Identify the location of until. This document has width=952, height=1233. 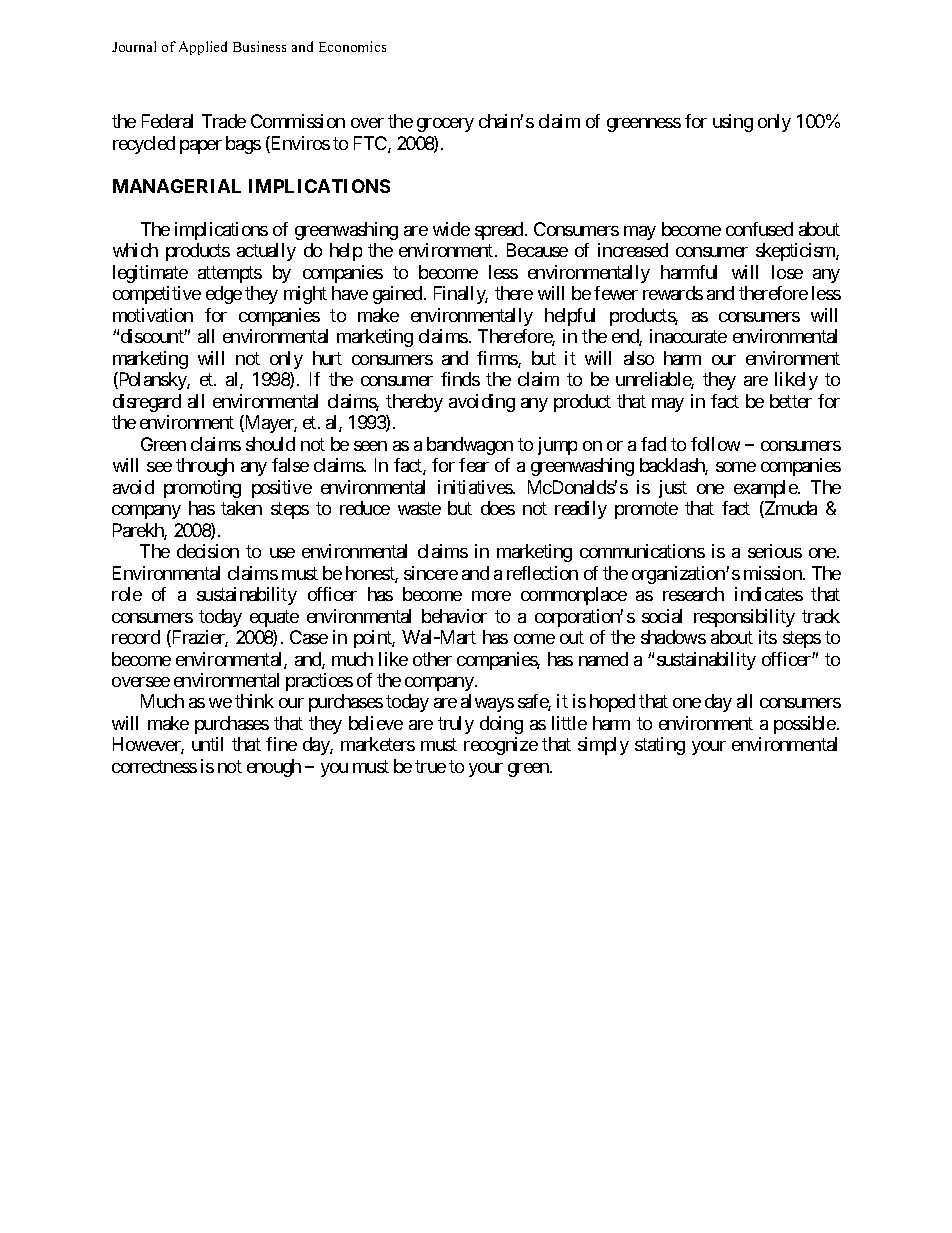
(207, 744).
